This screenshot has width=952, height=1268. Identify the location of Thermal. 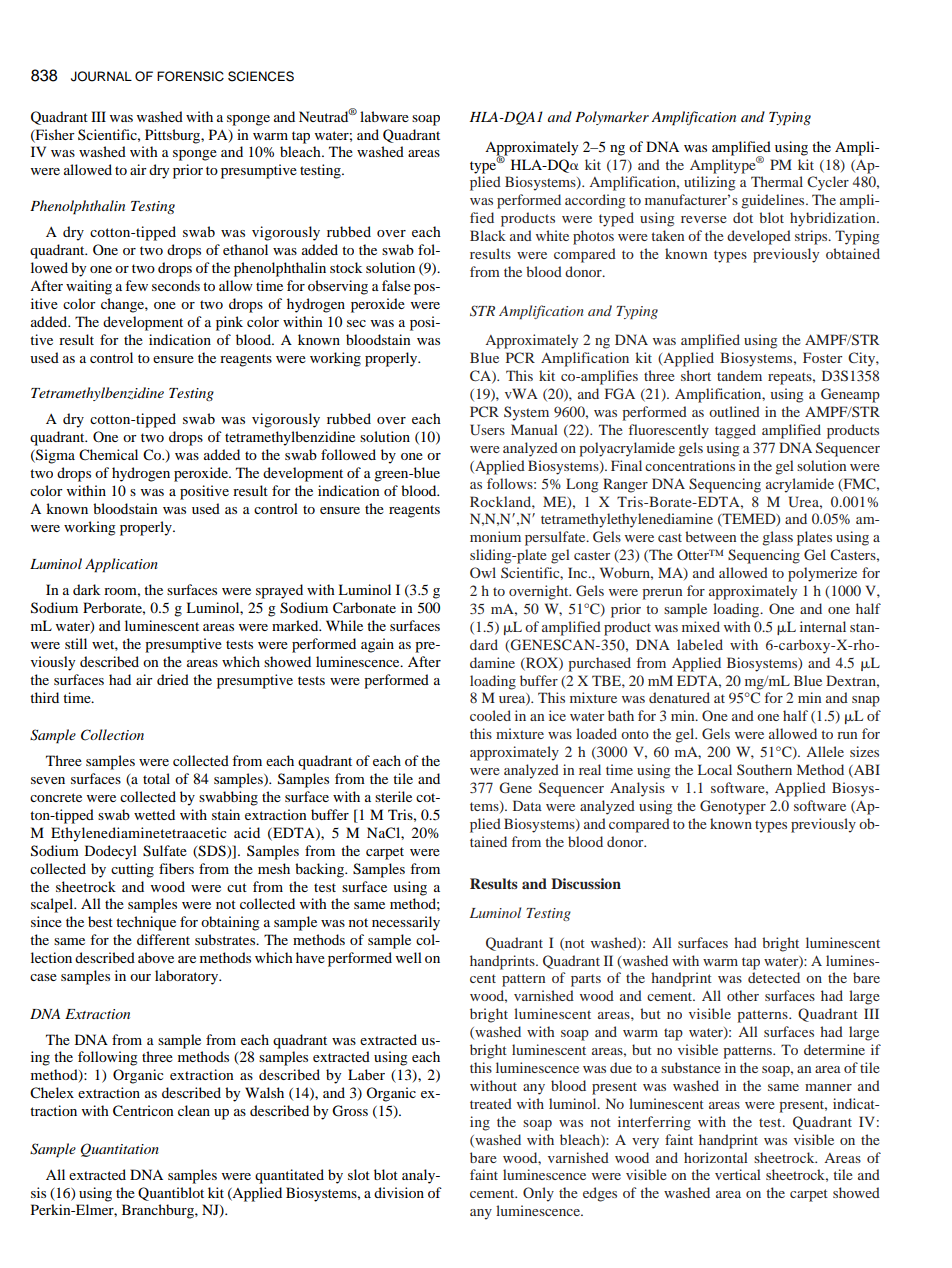
(777, 181).
